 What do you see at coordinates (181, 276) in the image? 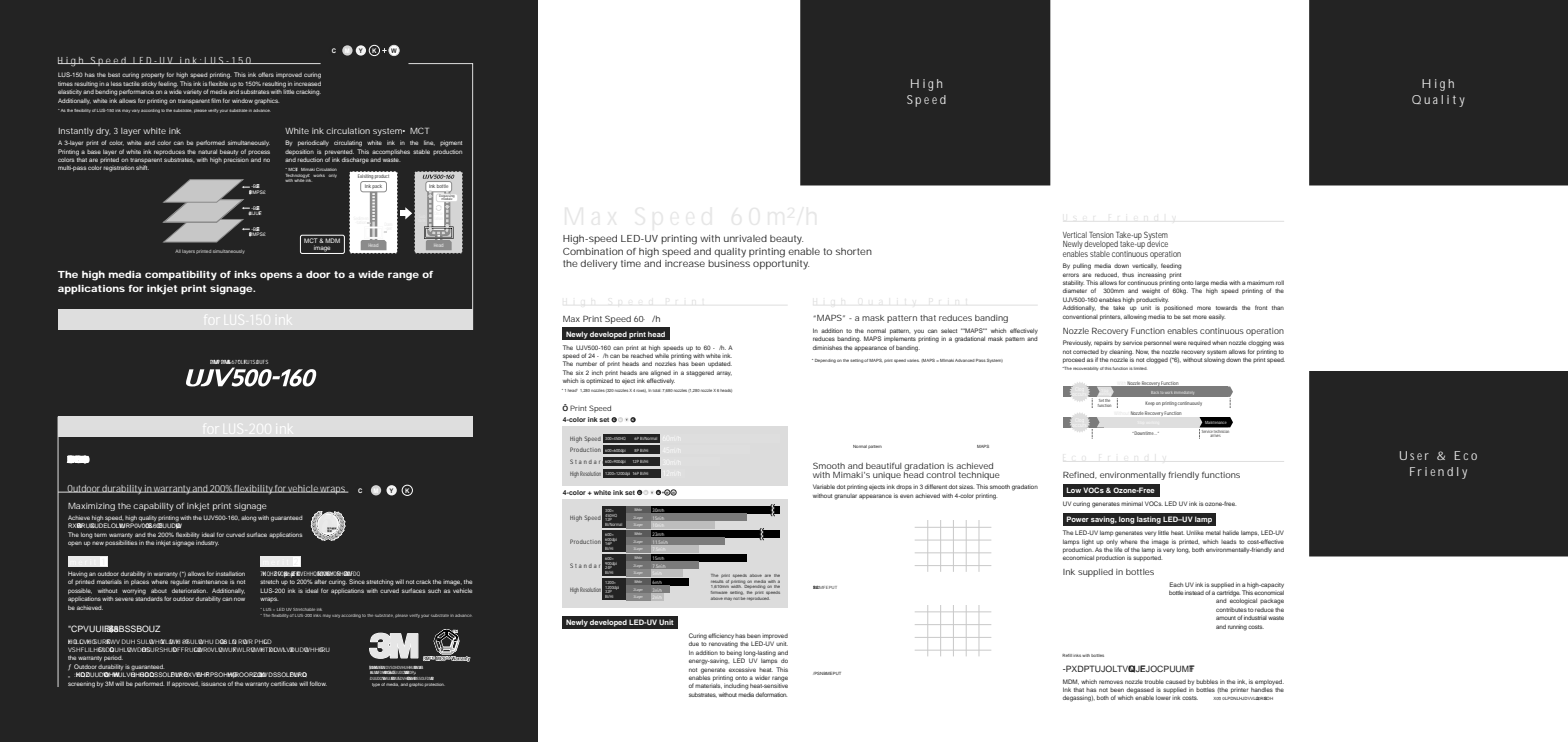
I see `compatibility` at bounding box center [181, 276].
